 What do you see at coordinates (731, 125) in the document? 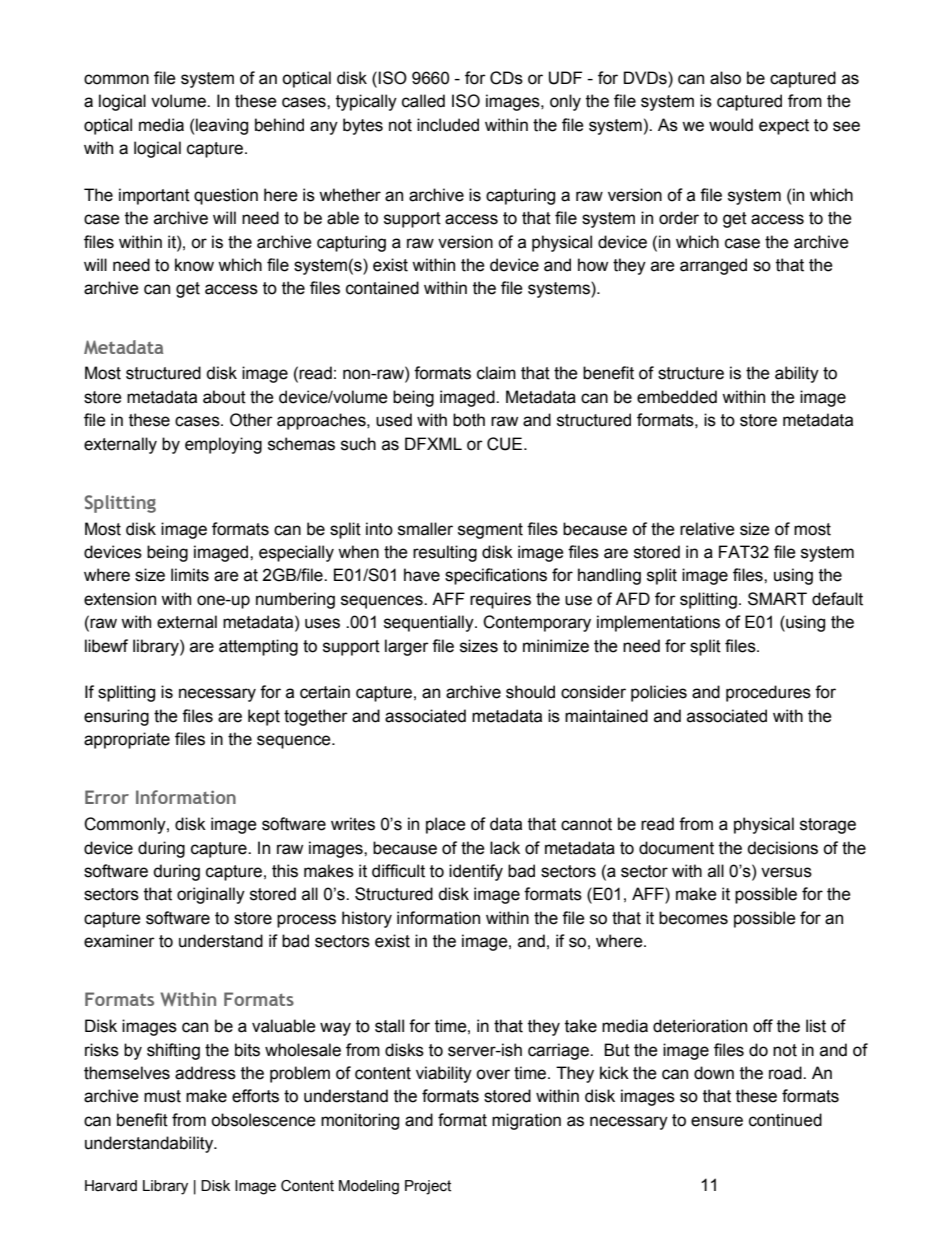
I see `would` at bounding box center [731, 125].
